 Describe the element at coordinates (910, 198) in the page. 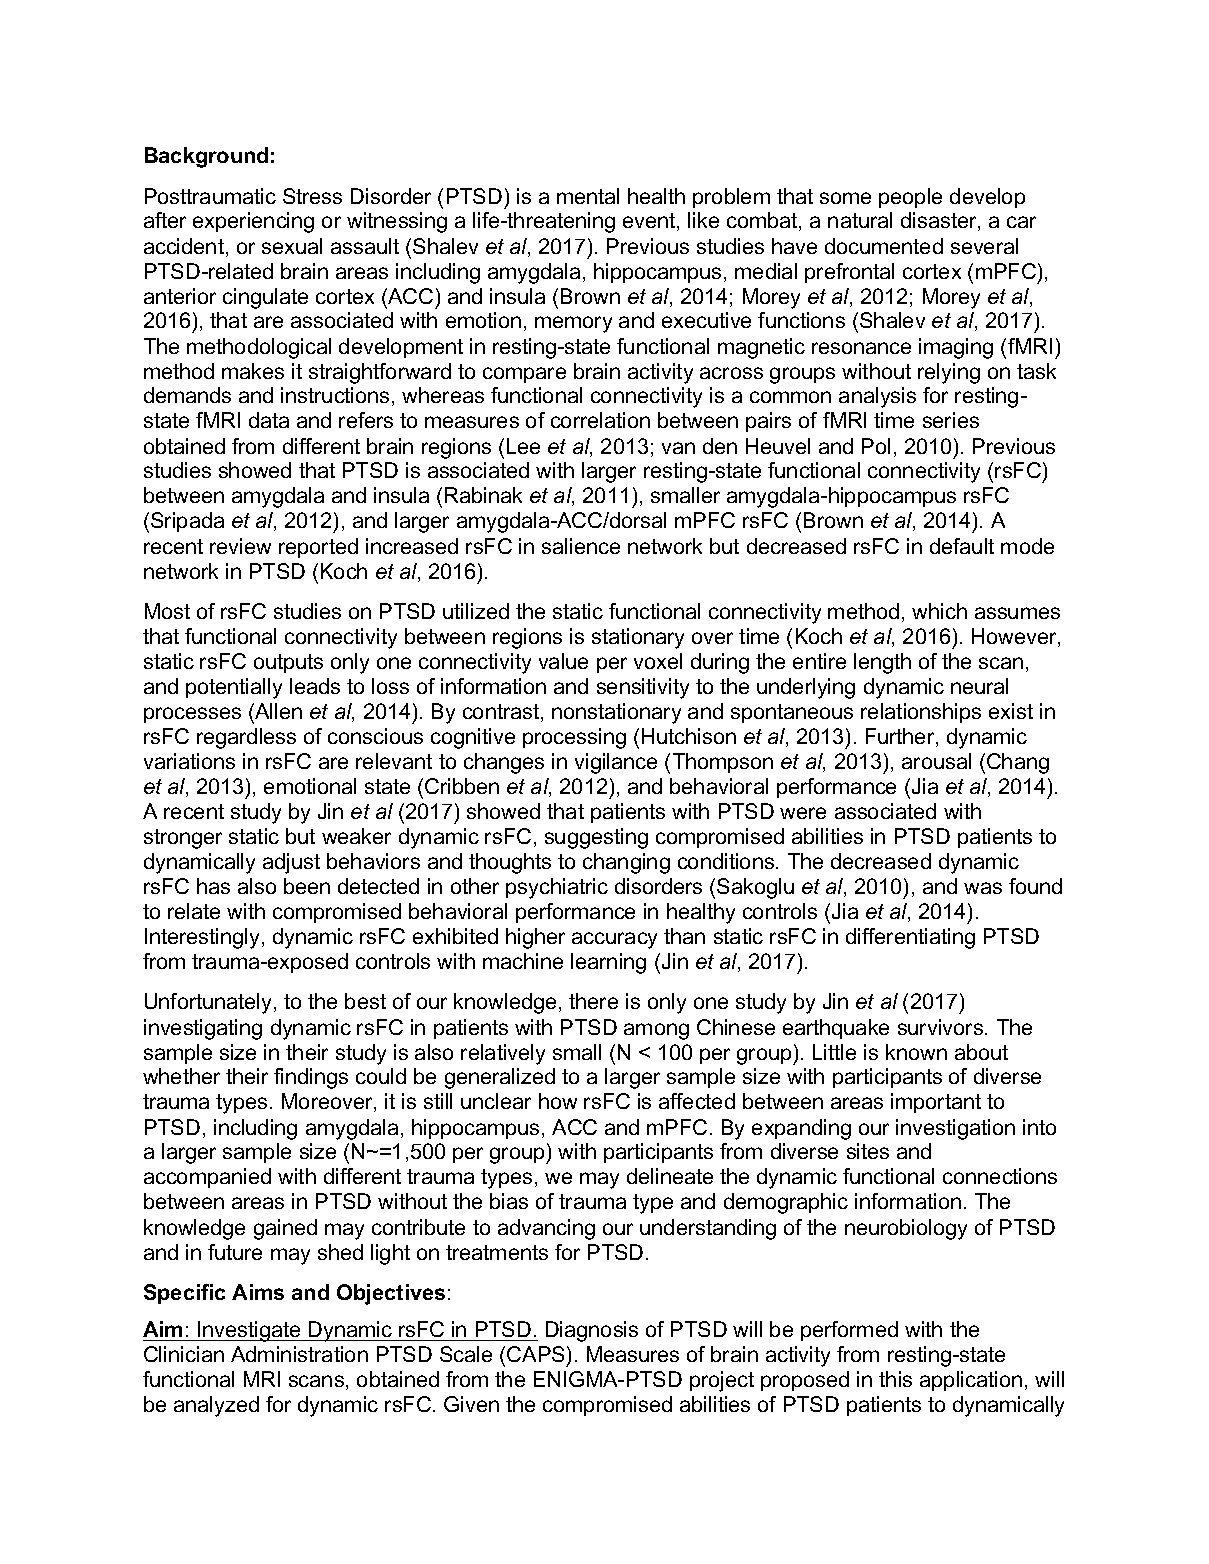

I see `people` at that location.
